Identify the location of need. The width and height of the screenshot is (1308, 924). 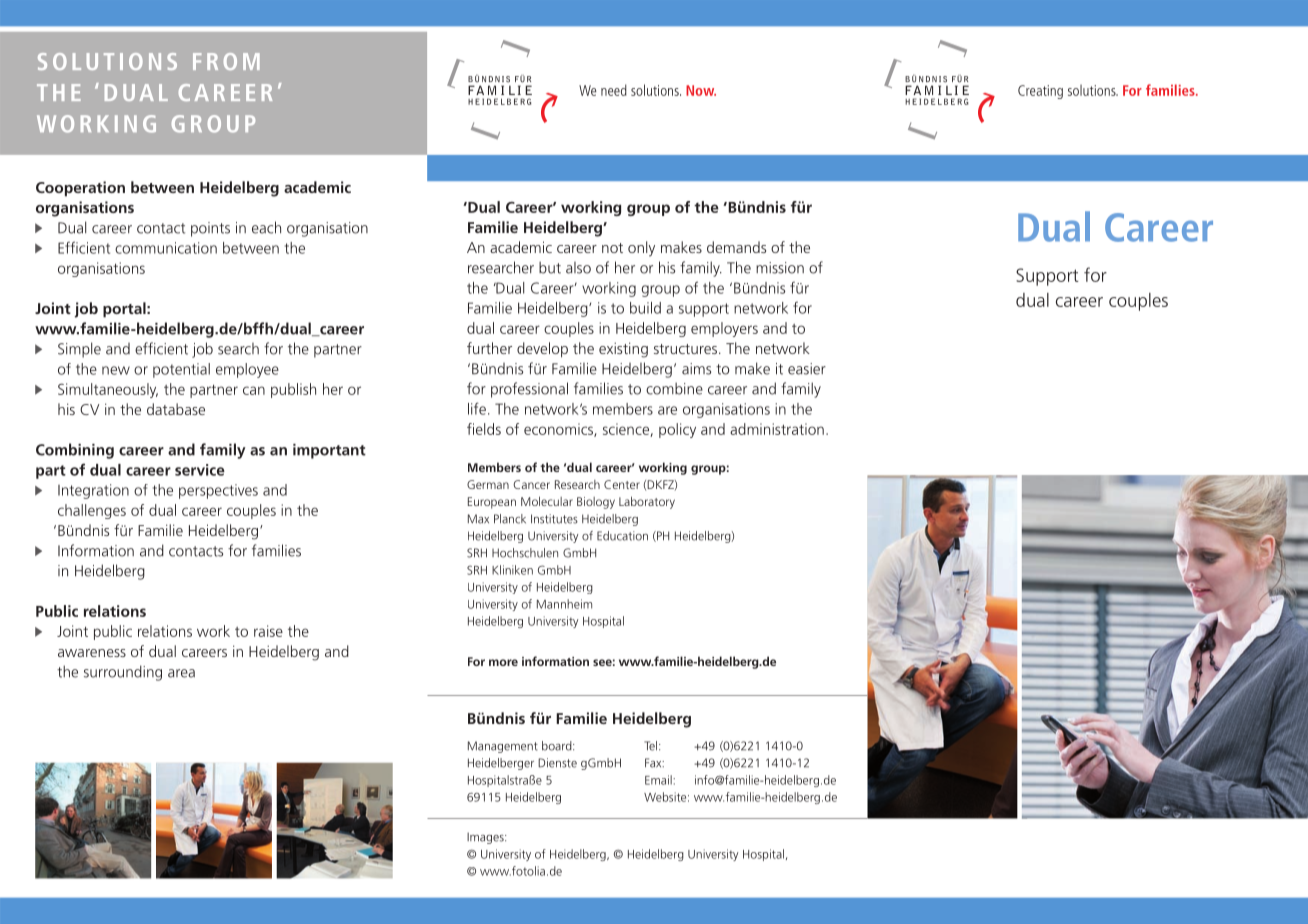
(614, 90).
